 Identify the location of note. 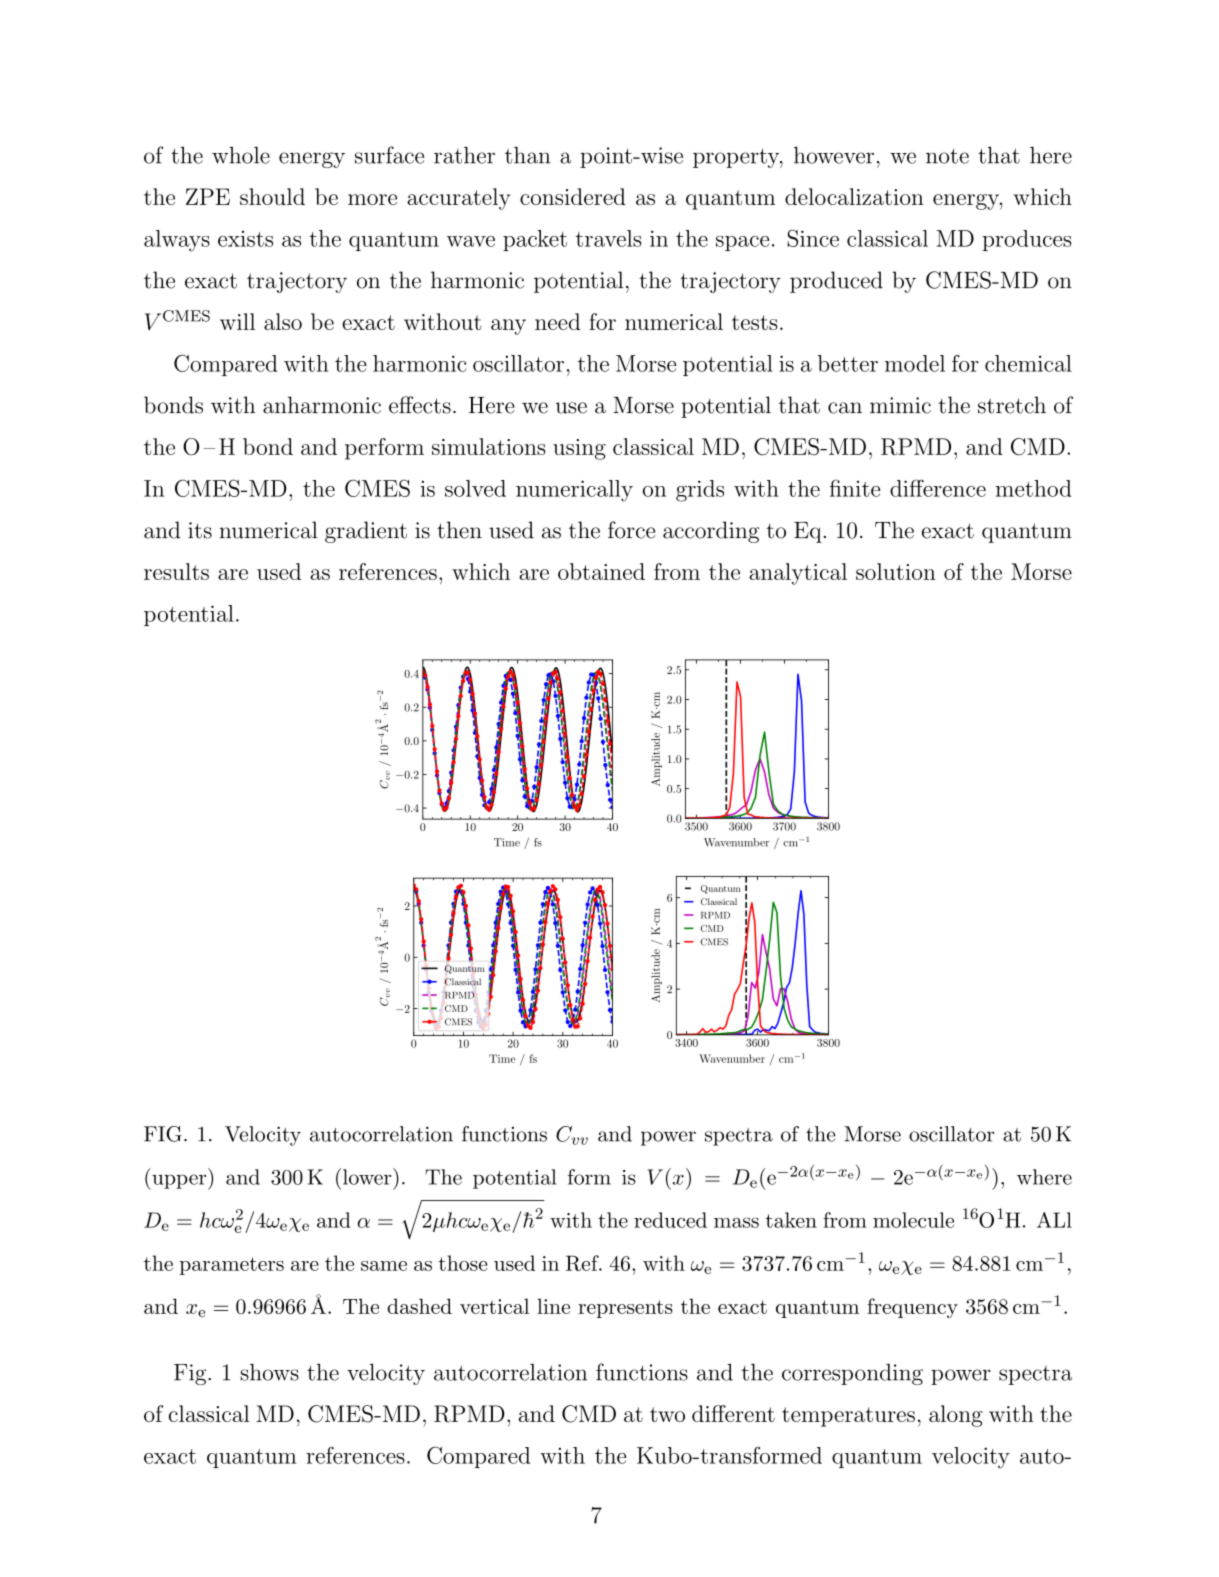
(947, 156).
